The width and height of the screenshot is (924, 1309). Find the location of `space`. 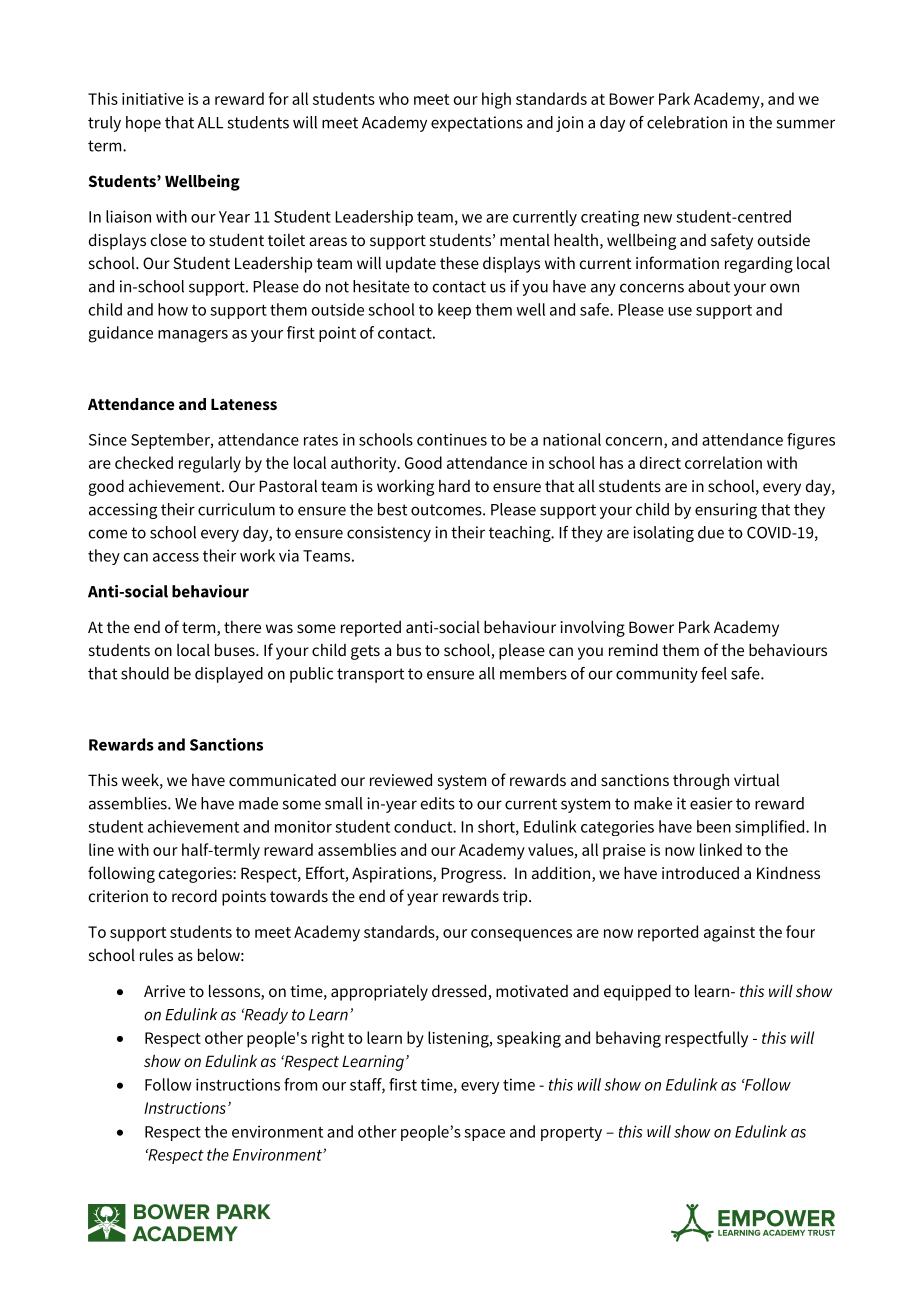

space is located at coordinates (484, 1135).
